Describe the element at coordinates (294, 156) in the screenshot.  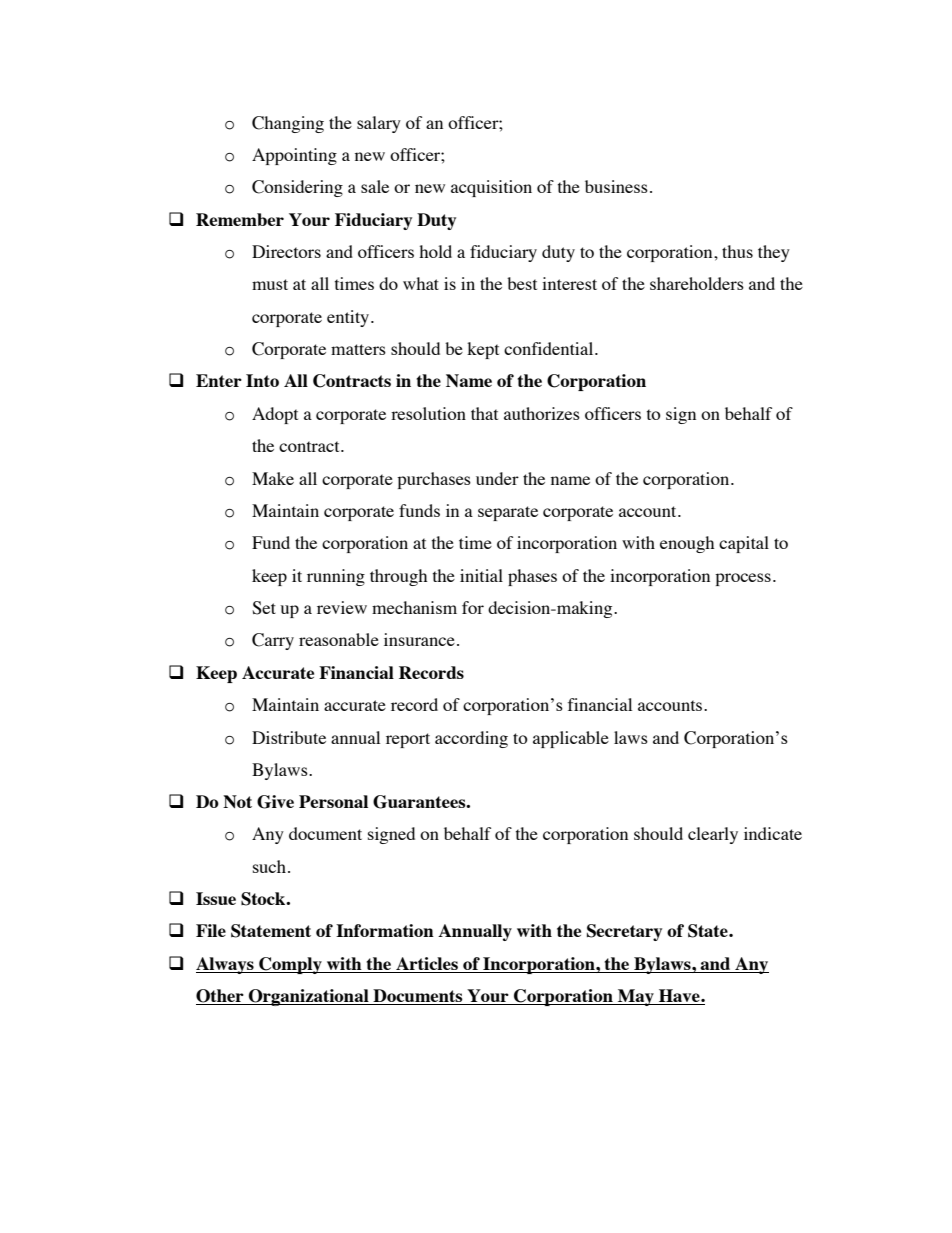
I see `Appointing` at that location.
